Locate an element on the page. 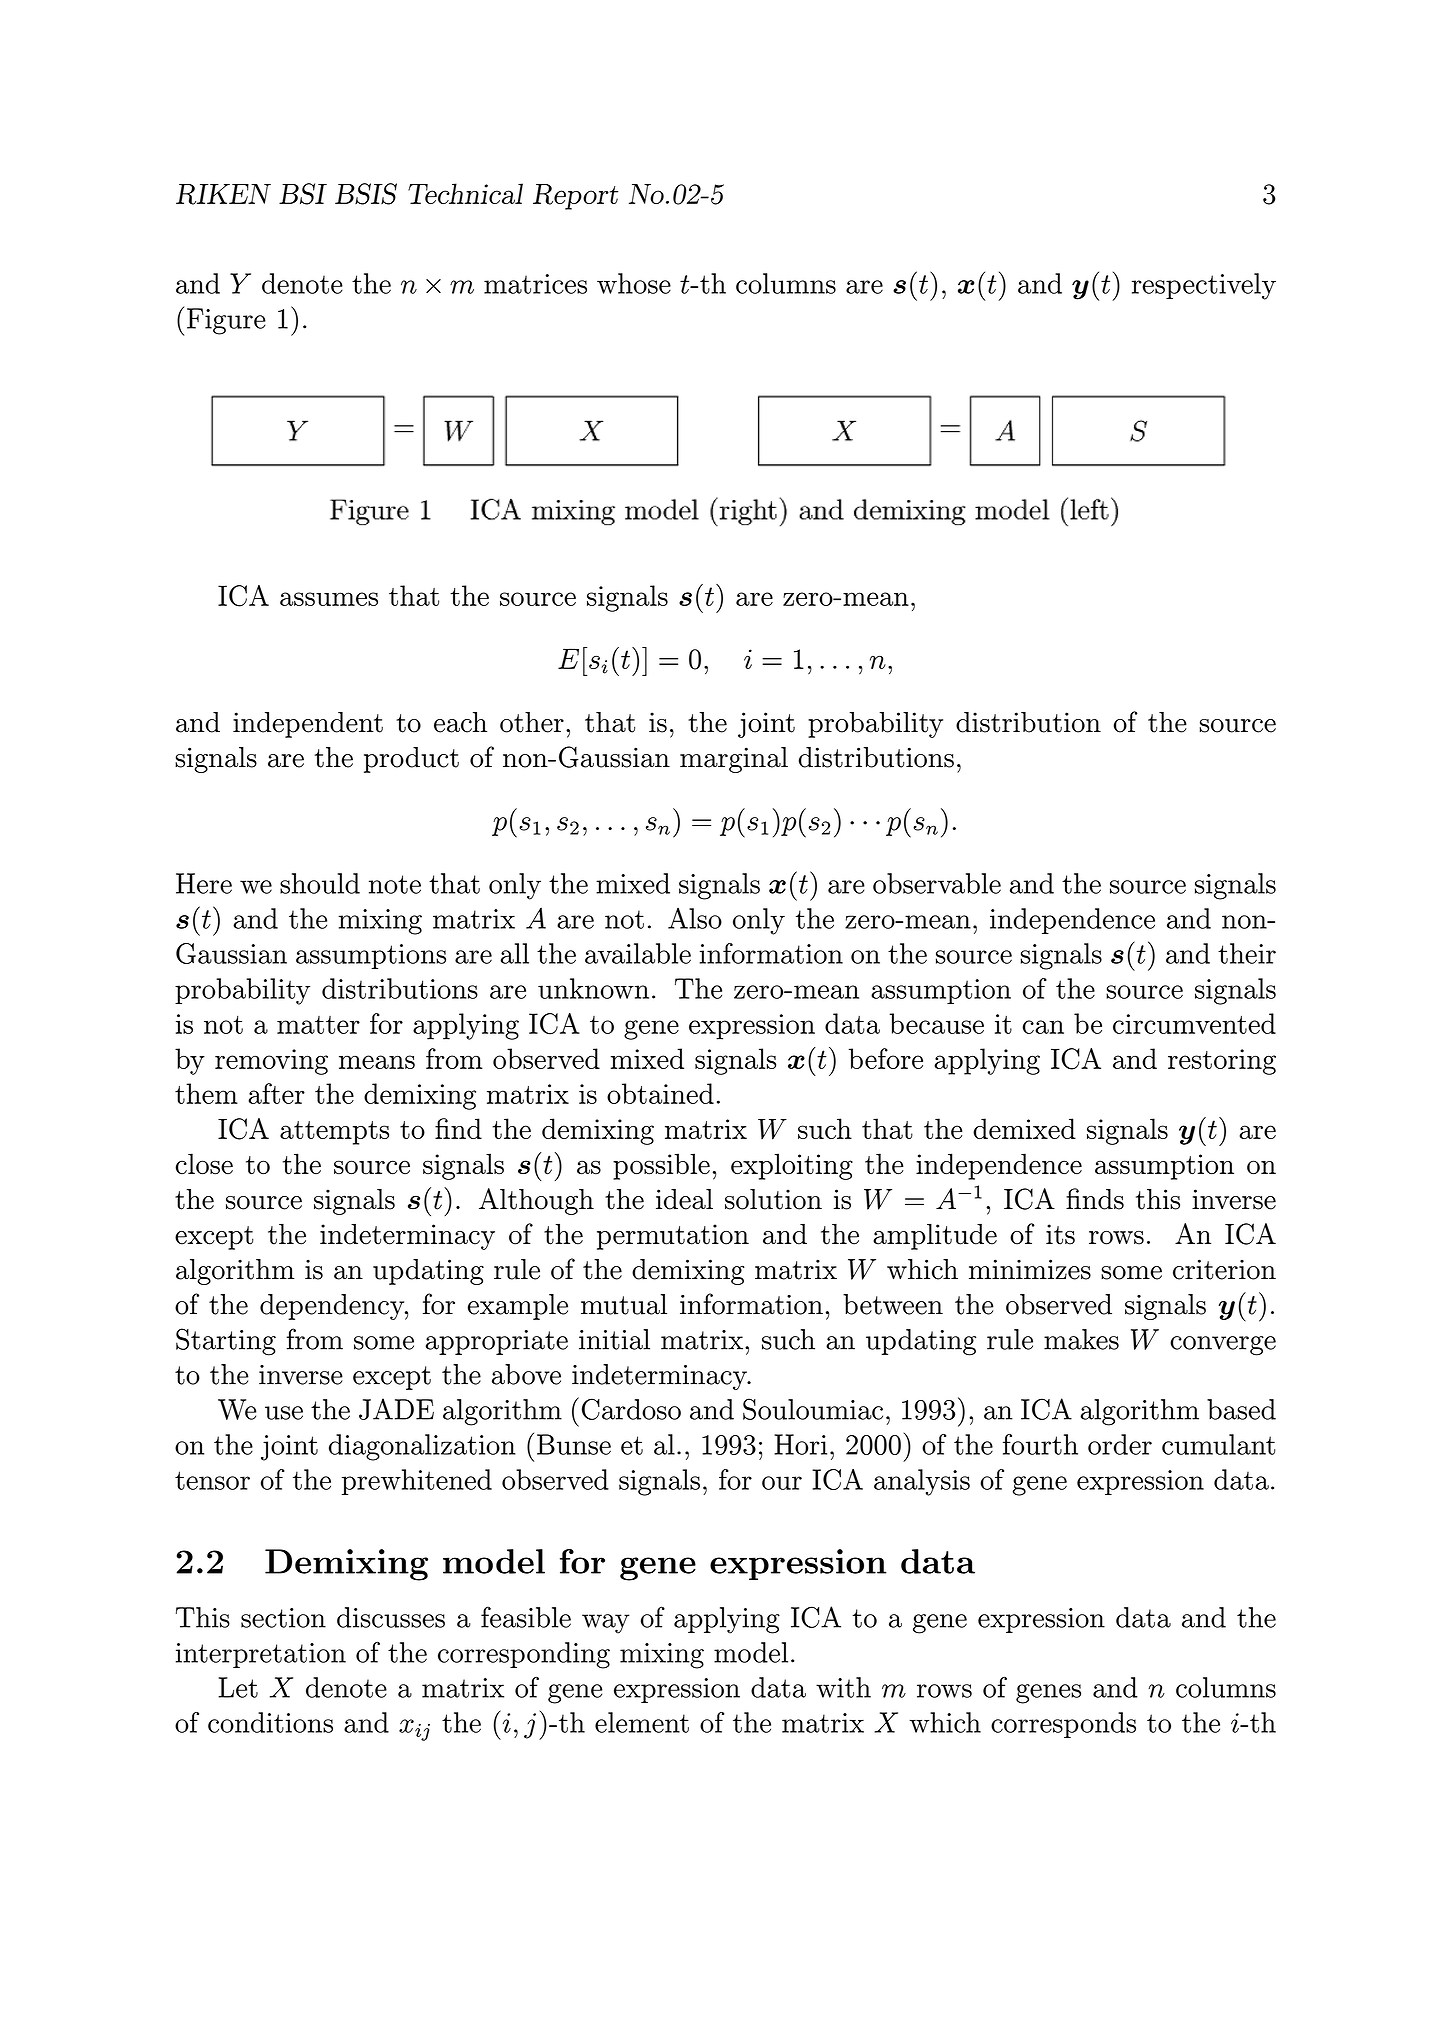  marginal is located at coordinates (734, 760).
